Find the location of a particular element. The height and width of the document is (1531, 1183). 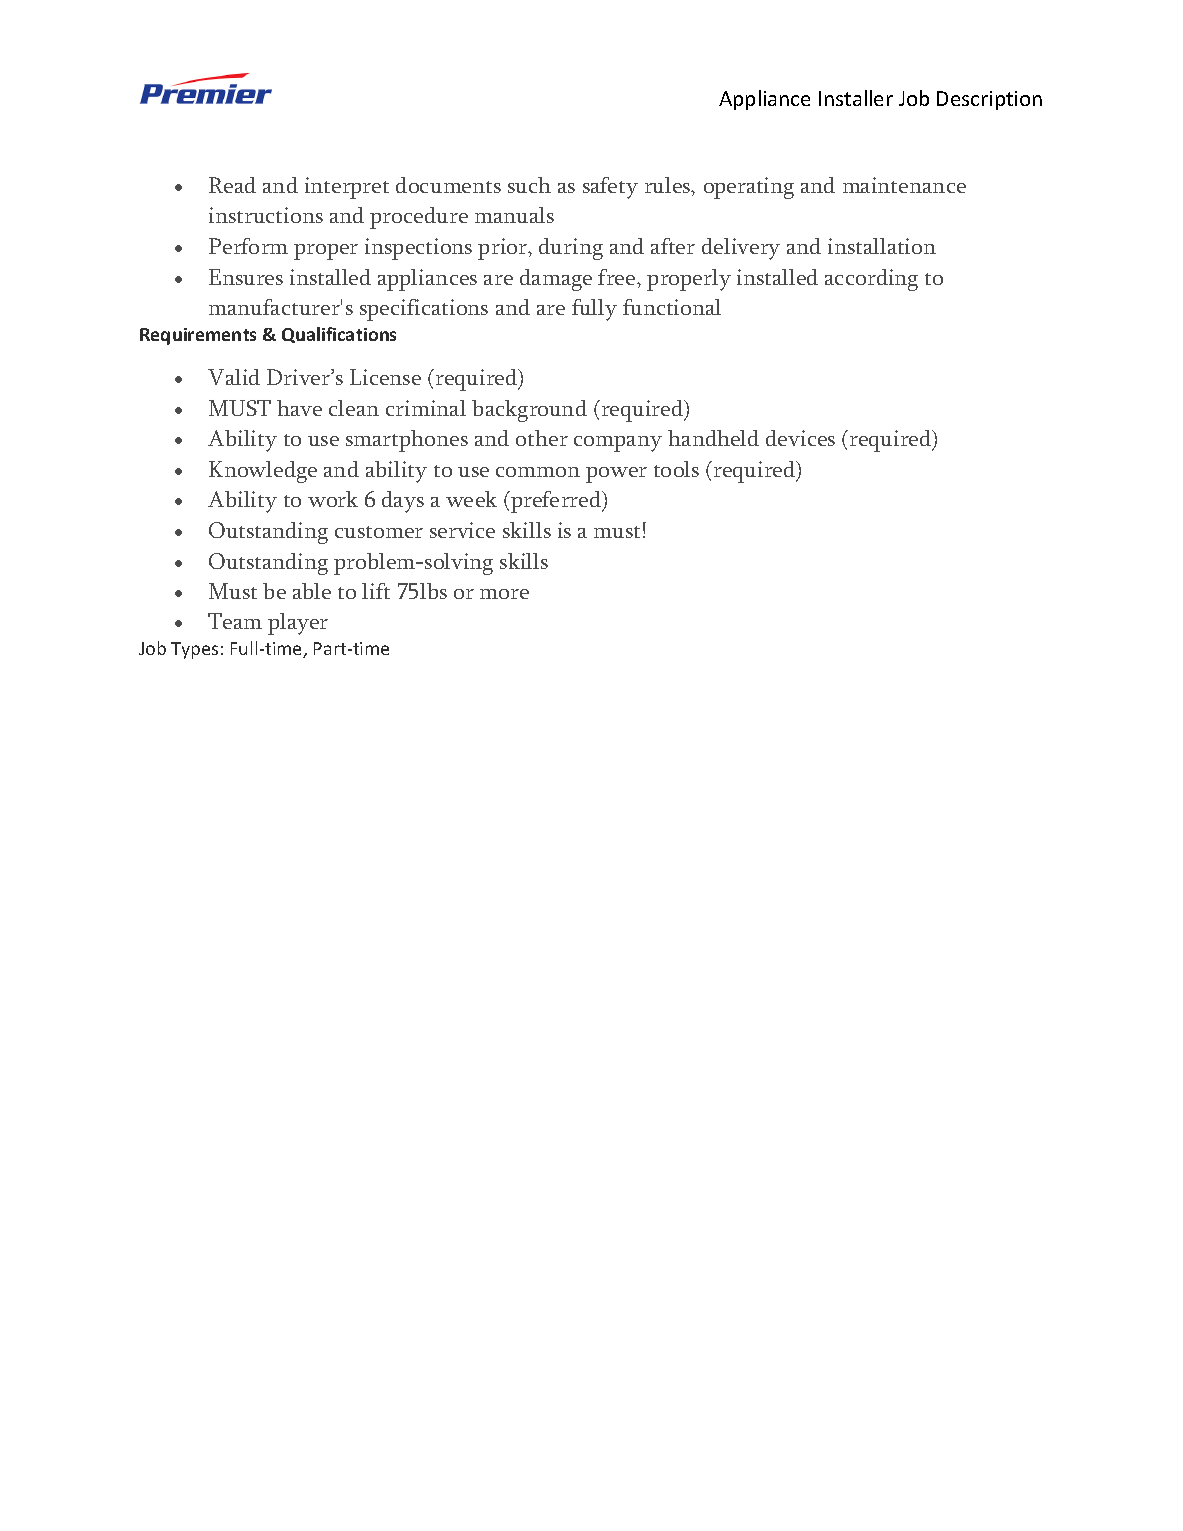

preferred is located at coordinates (556, 502).
